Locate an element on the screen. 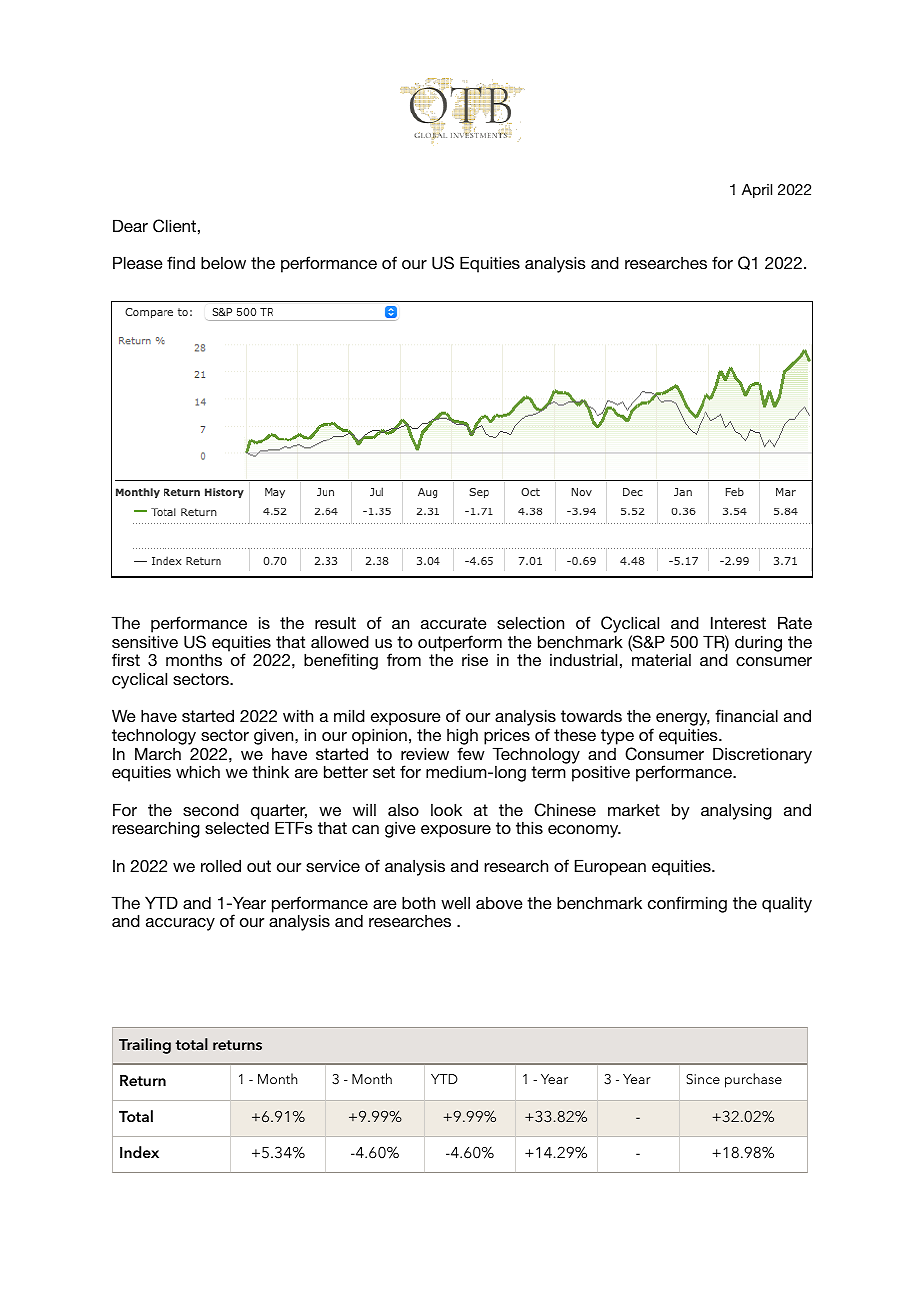 Image resolution: width=924 pixels, height=1308 pixels. Interest is located at coordinates (738, 622).
